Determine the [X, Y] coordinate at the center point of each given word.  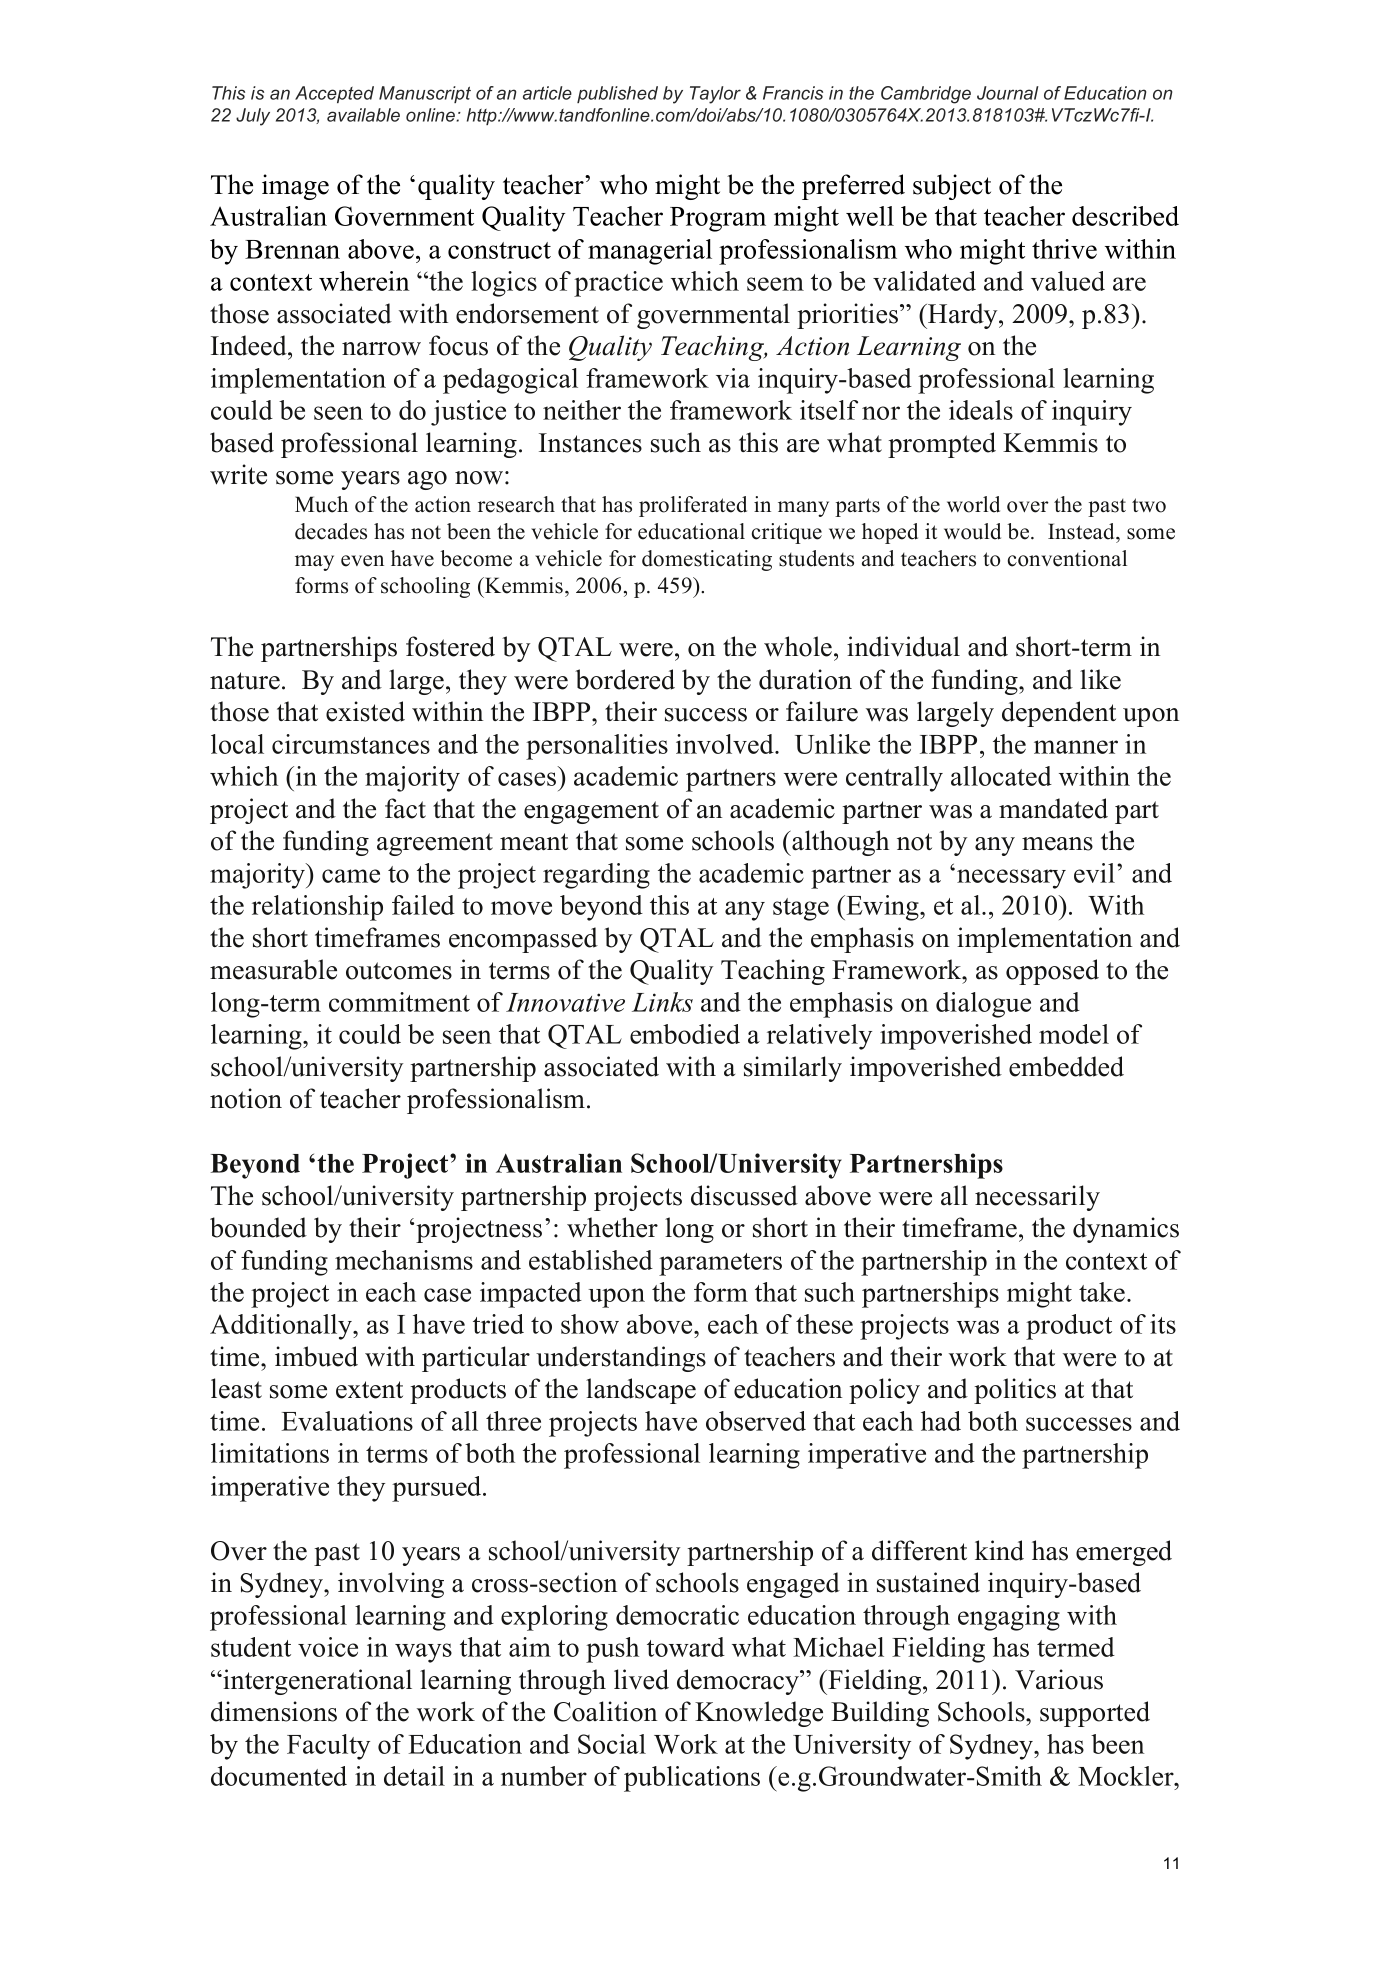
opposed [1052, 972]
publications [692, 1779]
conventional [1067, 558]
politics [1015, 1391]
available [363, 115]
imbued [316, 1356]
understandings [621, 1359]
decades [331, 531]
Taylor [715, 95]
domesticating [707, 560]
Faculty [328, 1747]
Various [1059, 1679]
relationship [317, 908]
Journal [1008, 93]
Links [662, 1002]
